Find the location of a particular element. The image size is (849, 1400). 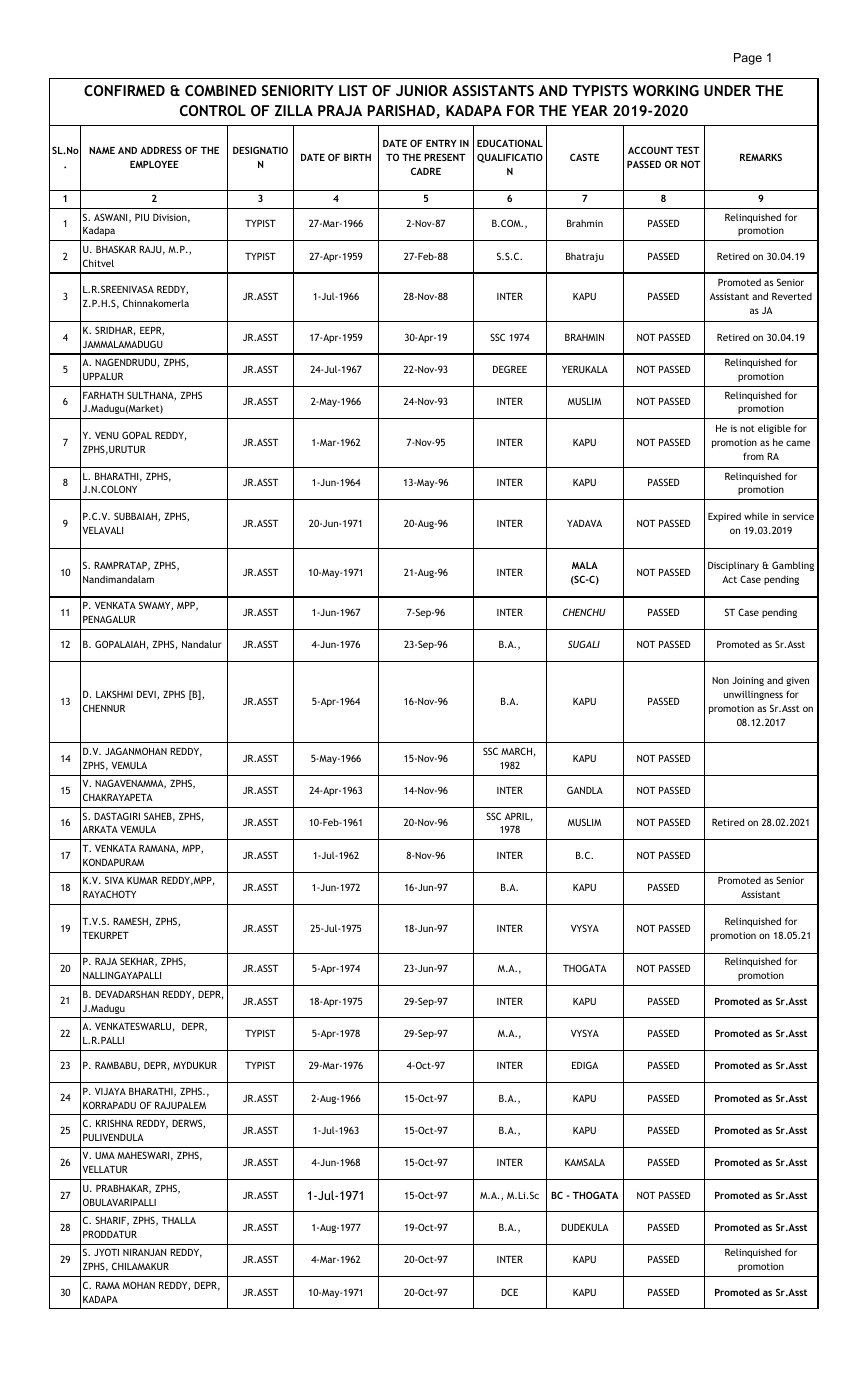

UNDER is located at coordinates (727, 90).
